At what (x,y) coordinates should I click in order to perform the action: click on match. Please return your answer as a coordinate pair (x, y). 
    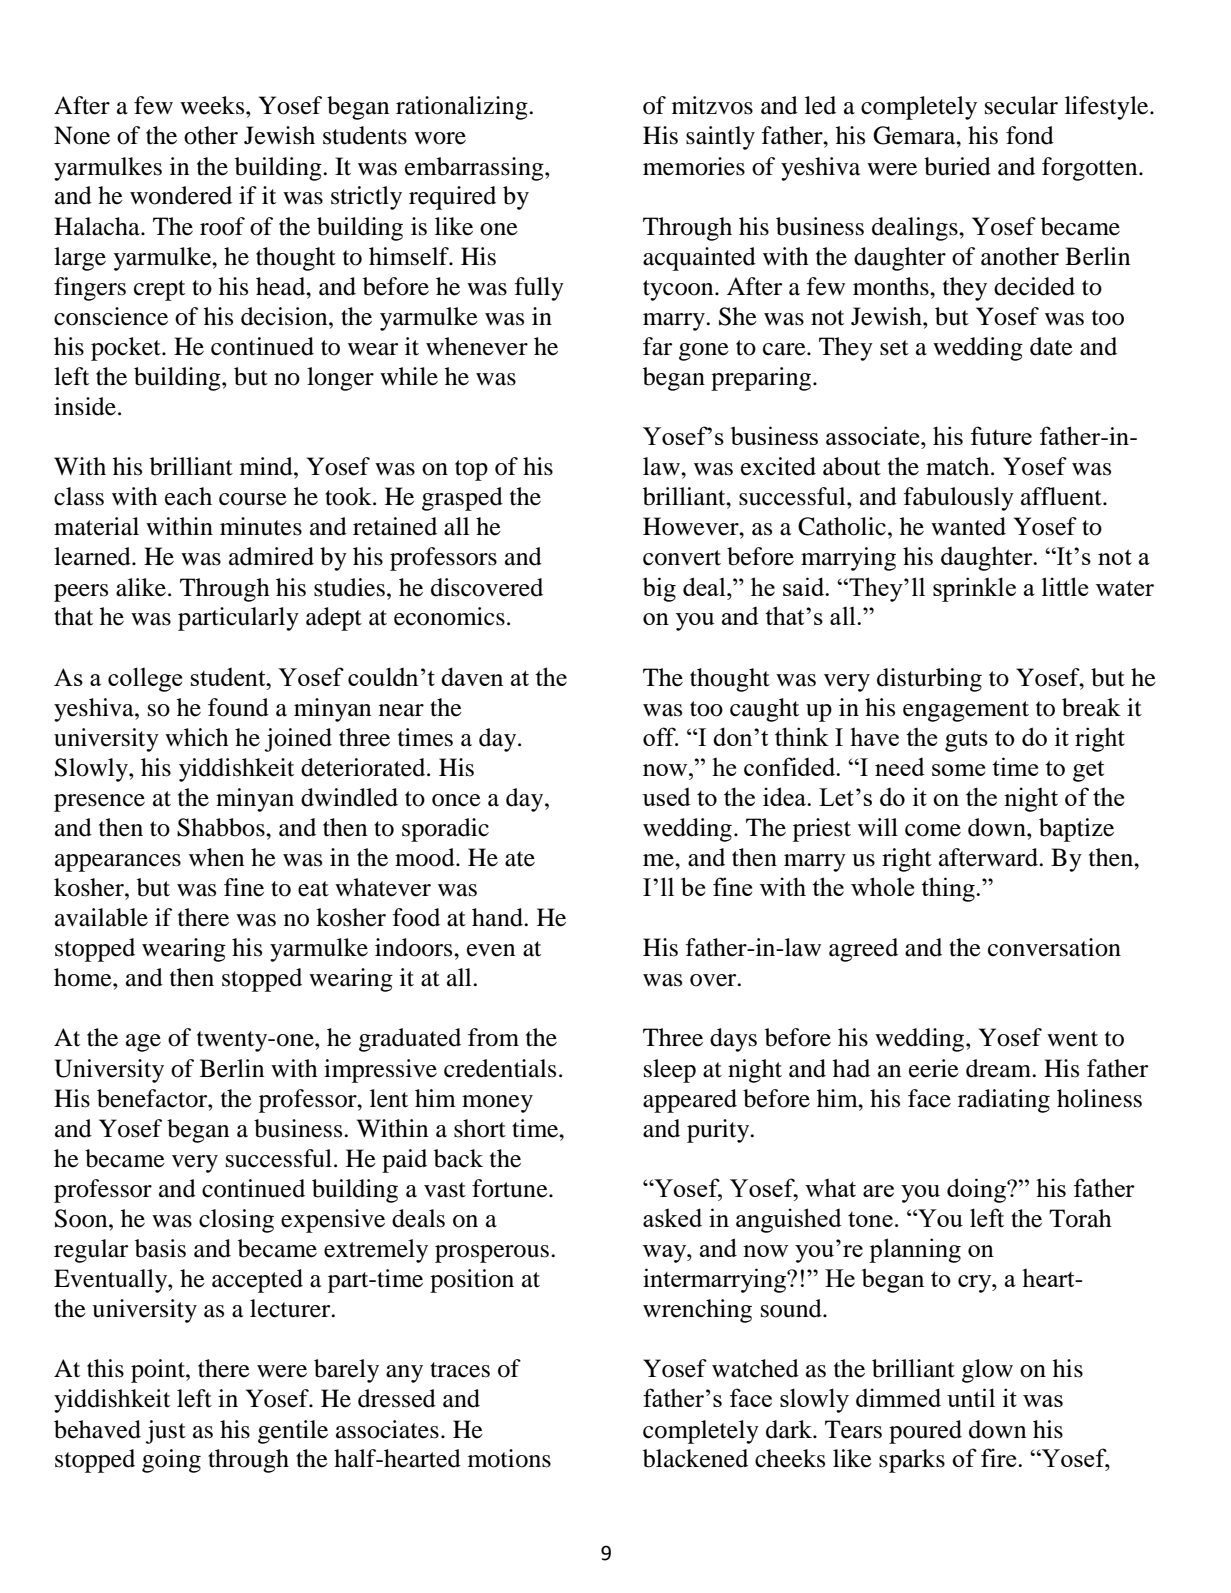
    Looking at the image, I should click on (959, 466).
